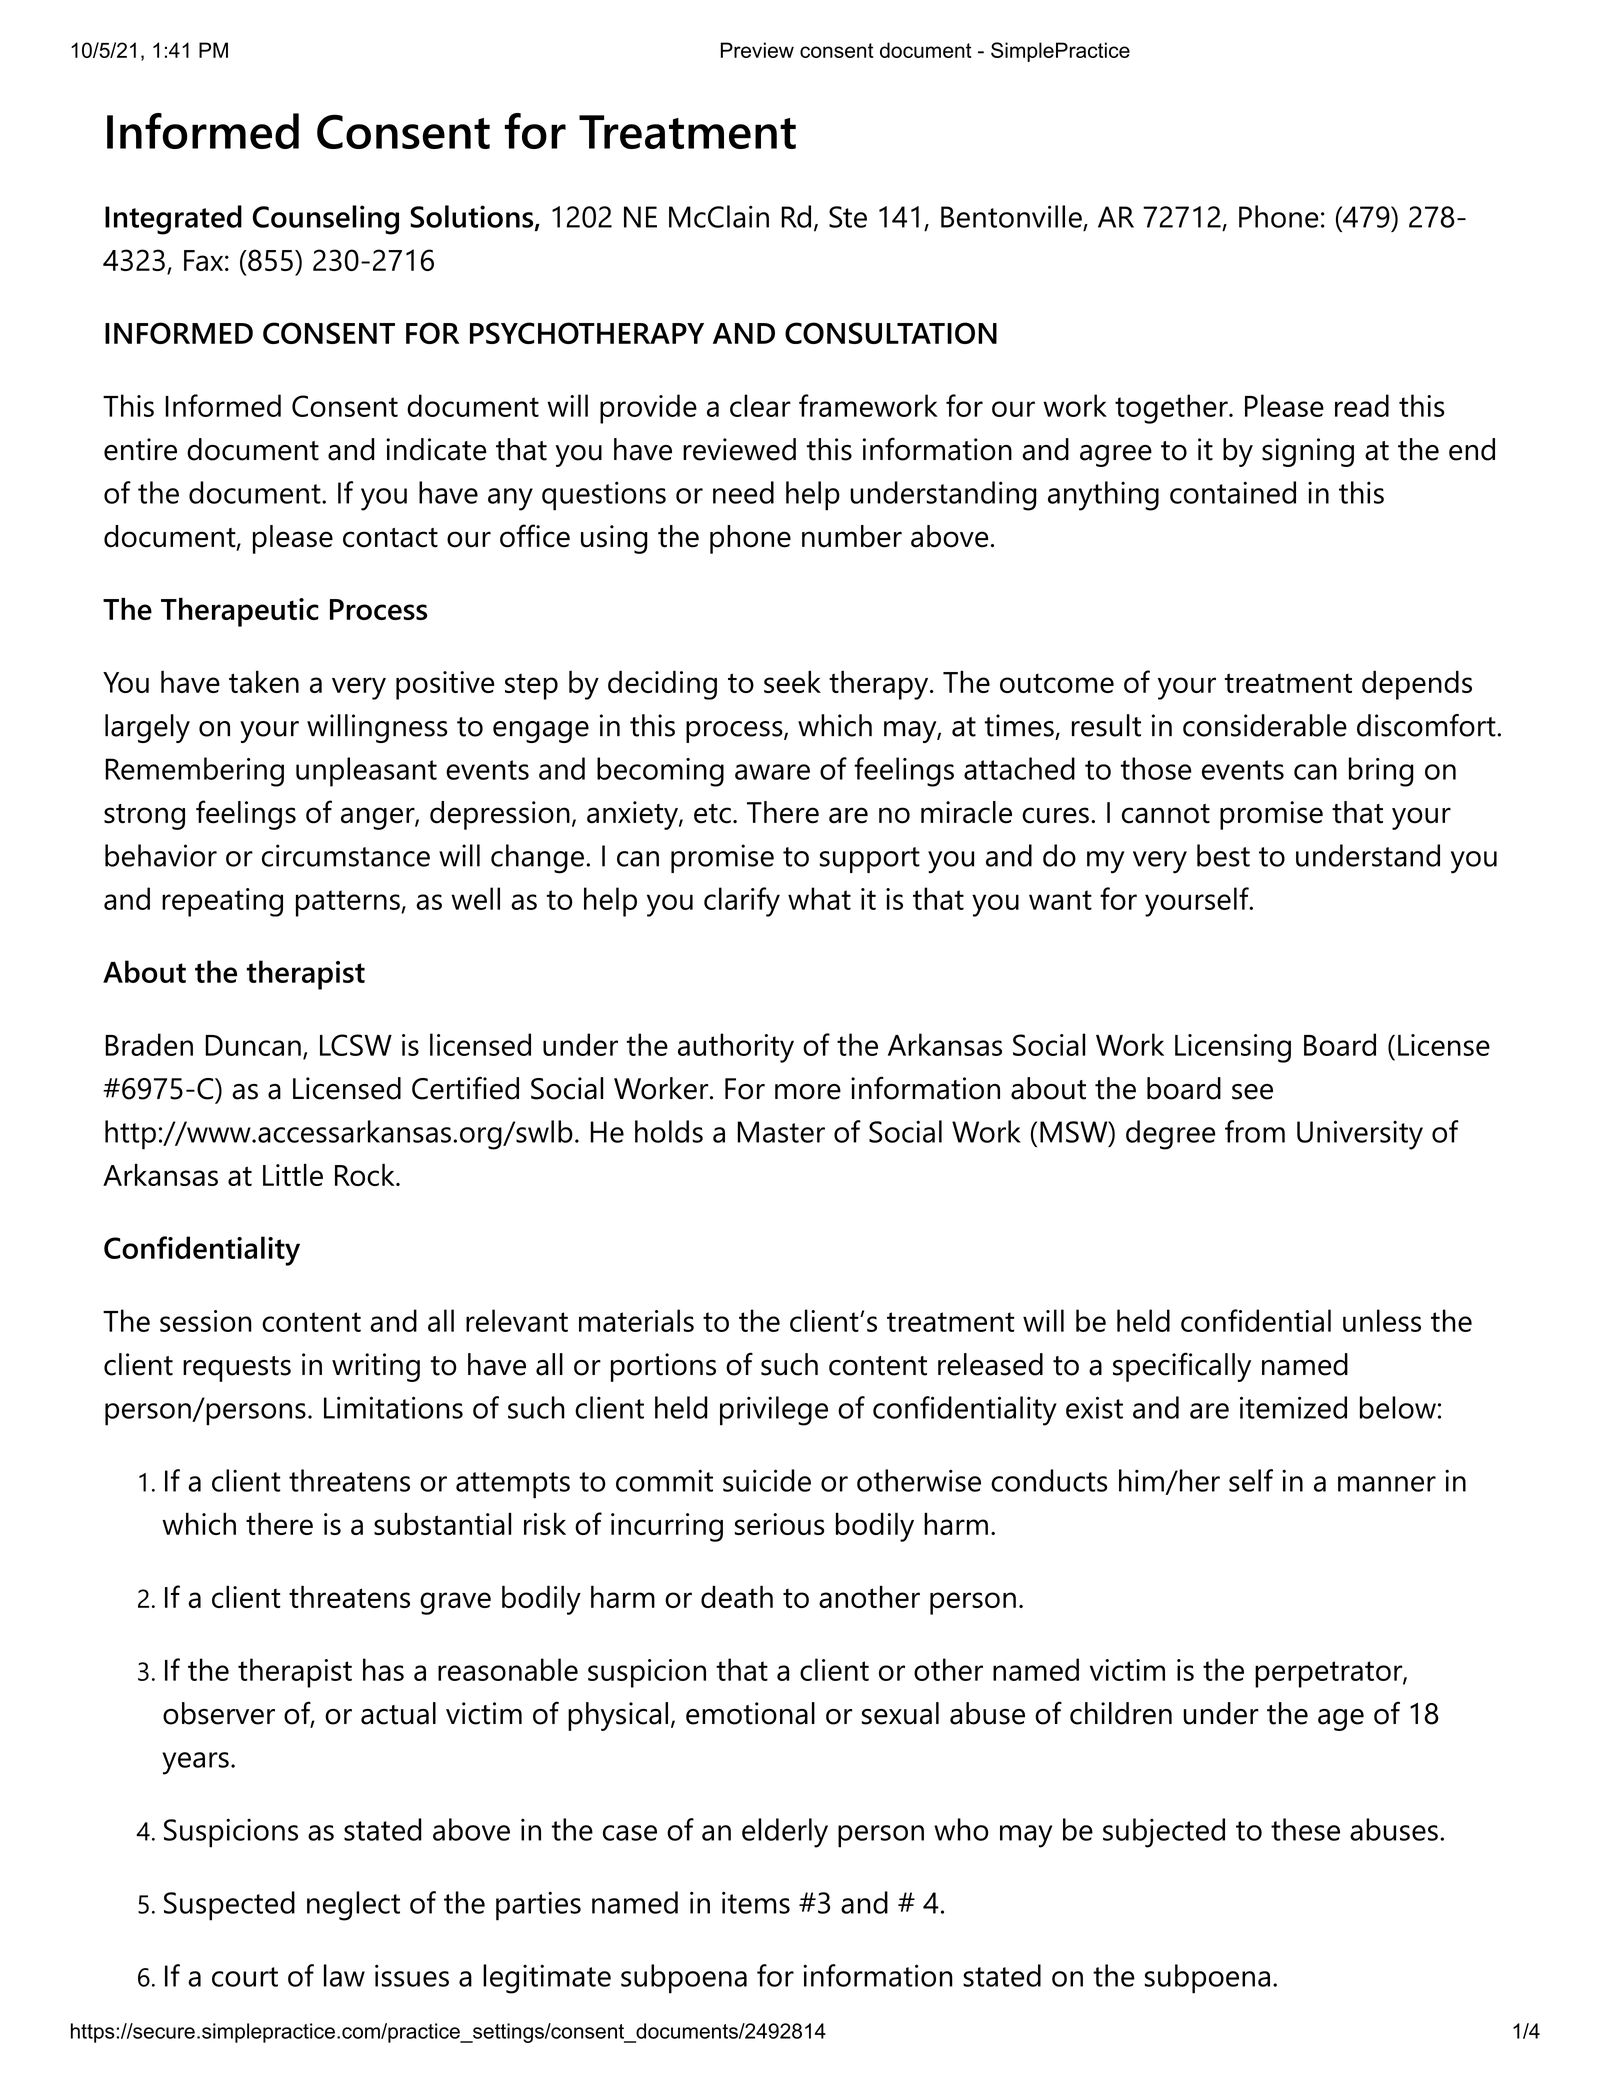  I want to click on seek, so click(792, 681).
